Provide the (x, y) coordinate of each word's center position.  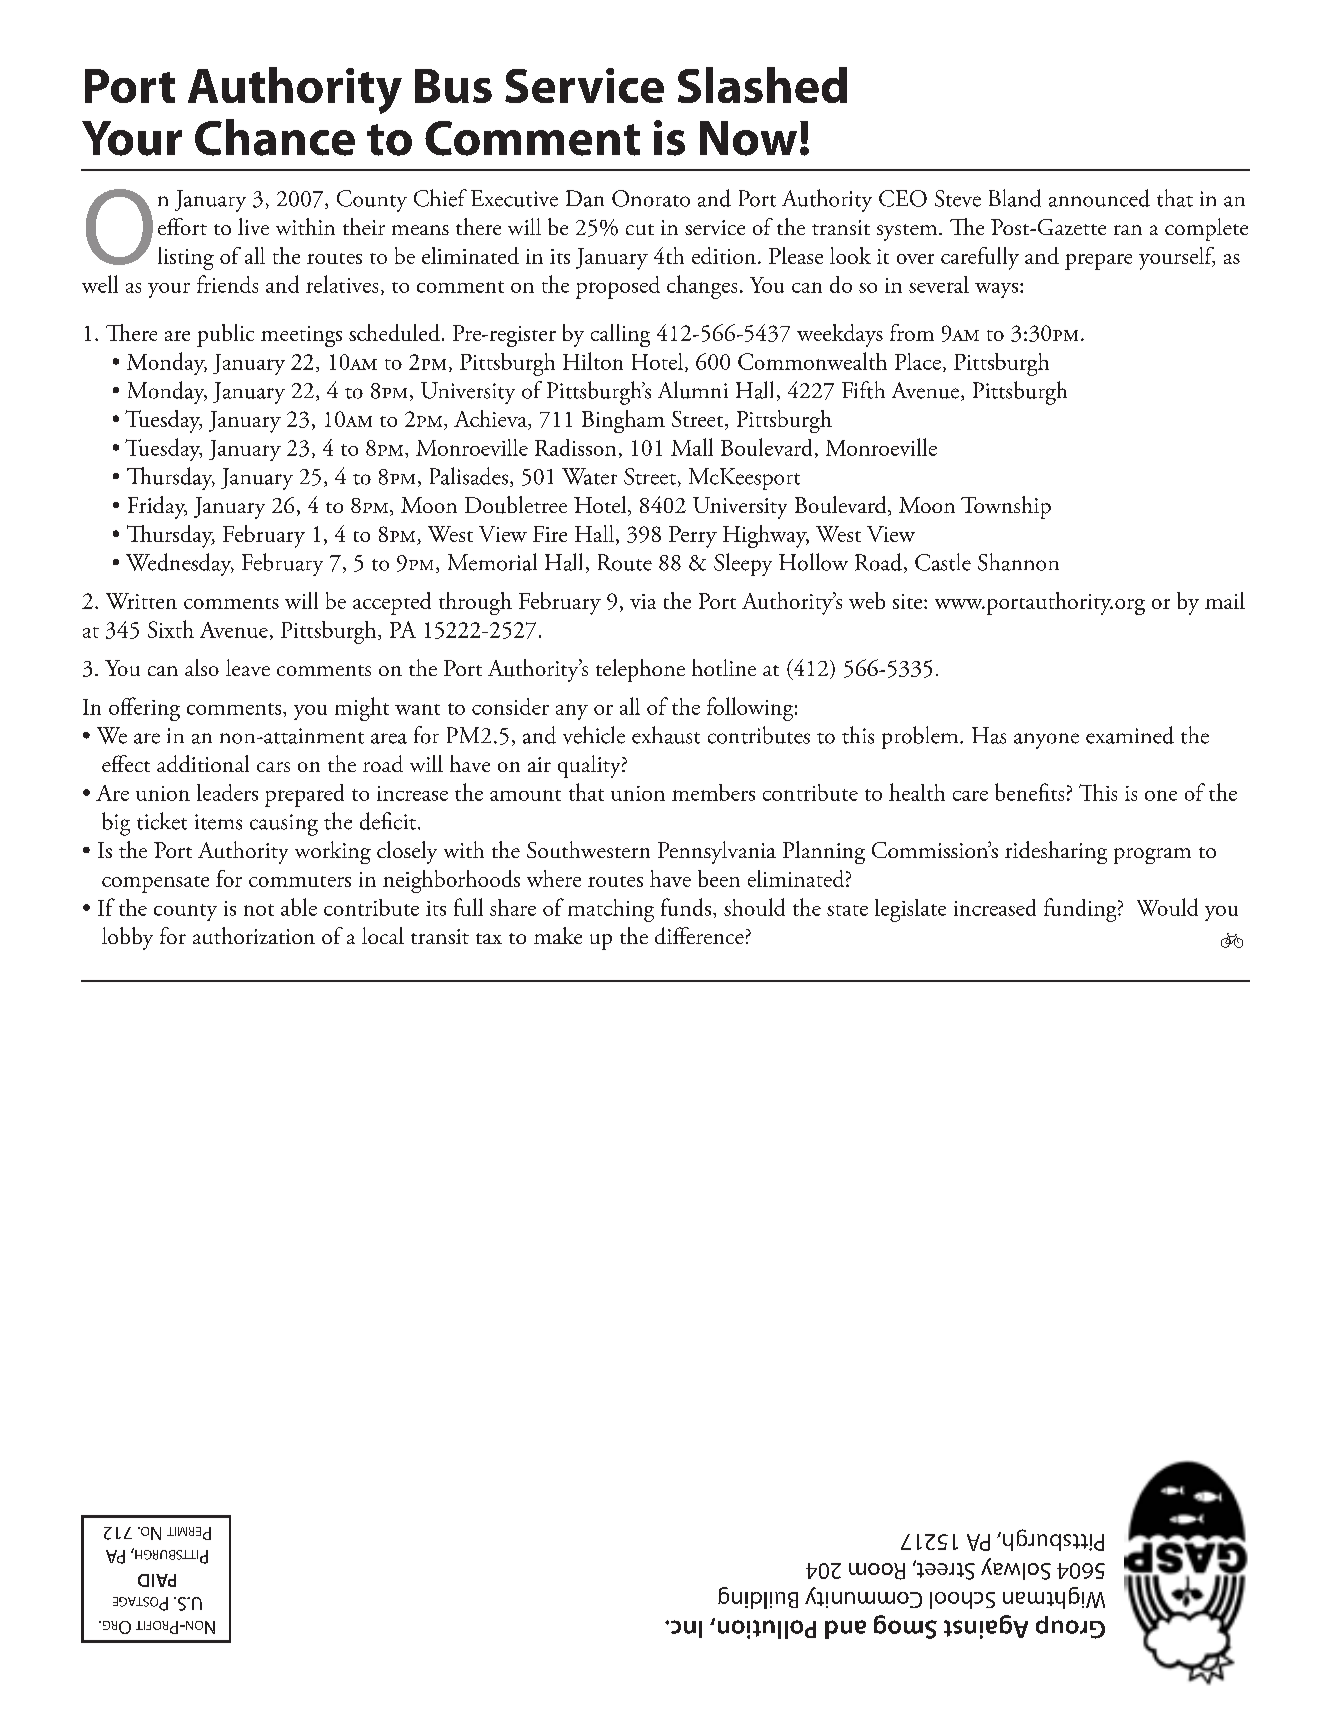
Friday (157, 507)
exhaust (666, 735)
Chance (275, 137)
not (259, 910)
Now (748, 138)
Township (1006, 507)
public (225, 335)
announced (1099, 198)
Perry (693, 537)
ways (998, 290)
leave (248, 667)
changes (702, 287)
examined (1130, 735)
